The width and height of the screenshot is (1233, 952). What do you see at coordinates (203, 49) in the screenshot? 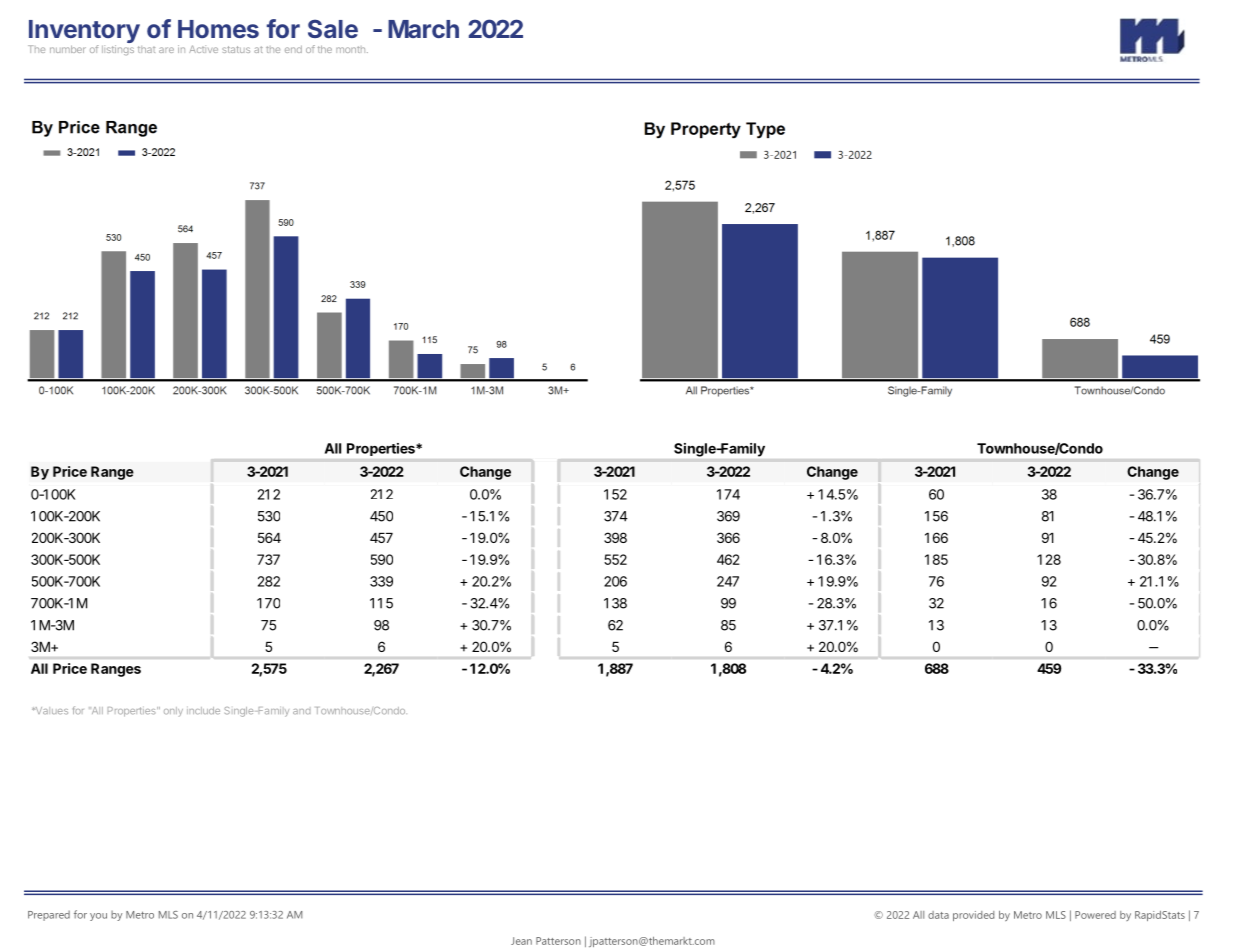
I see `Active` at bounding box center [203, 49].
